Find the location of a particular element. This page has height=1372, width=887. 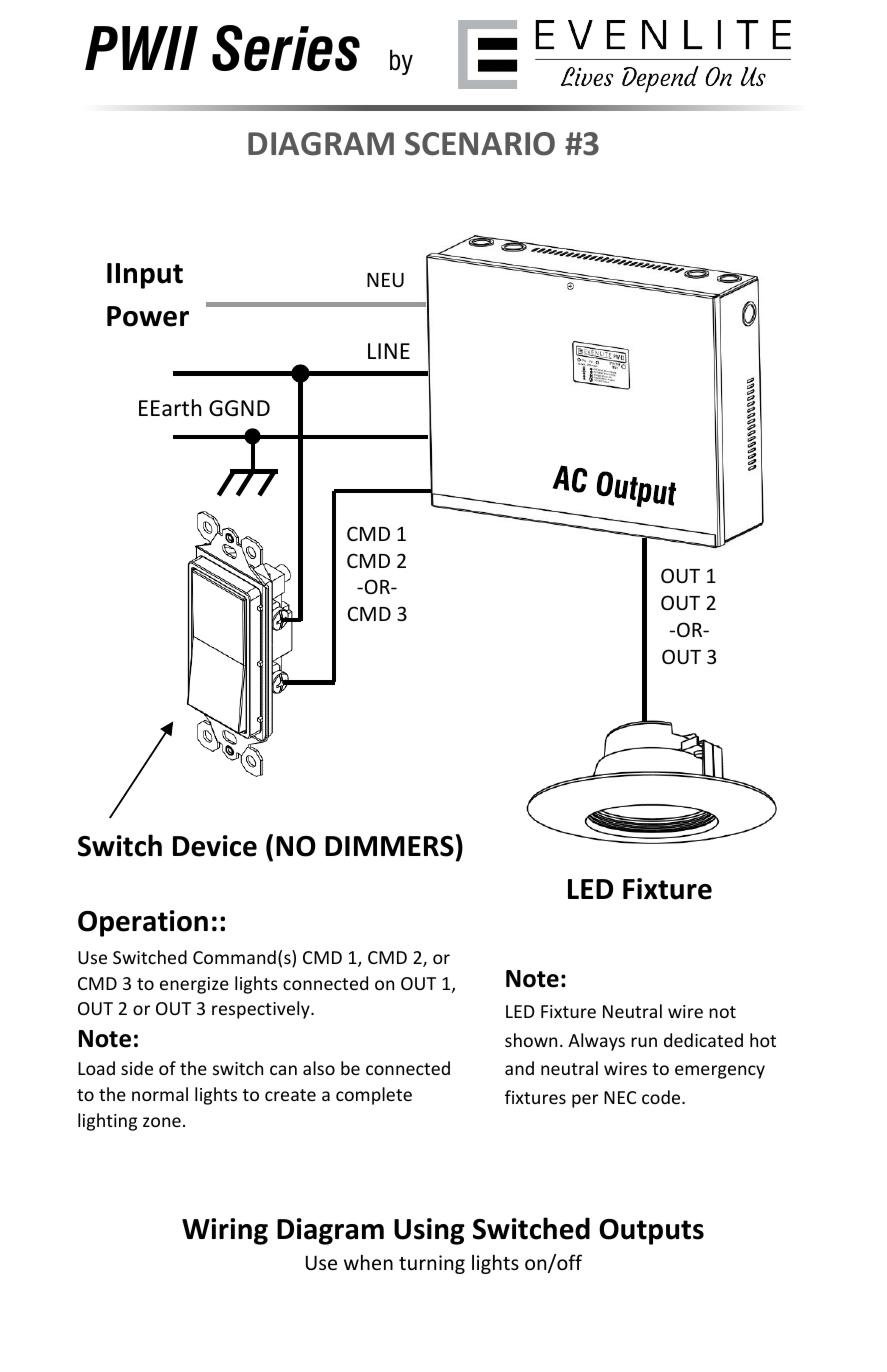

DIMMERS is located at coordinates (389, 846).
